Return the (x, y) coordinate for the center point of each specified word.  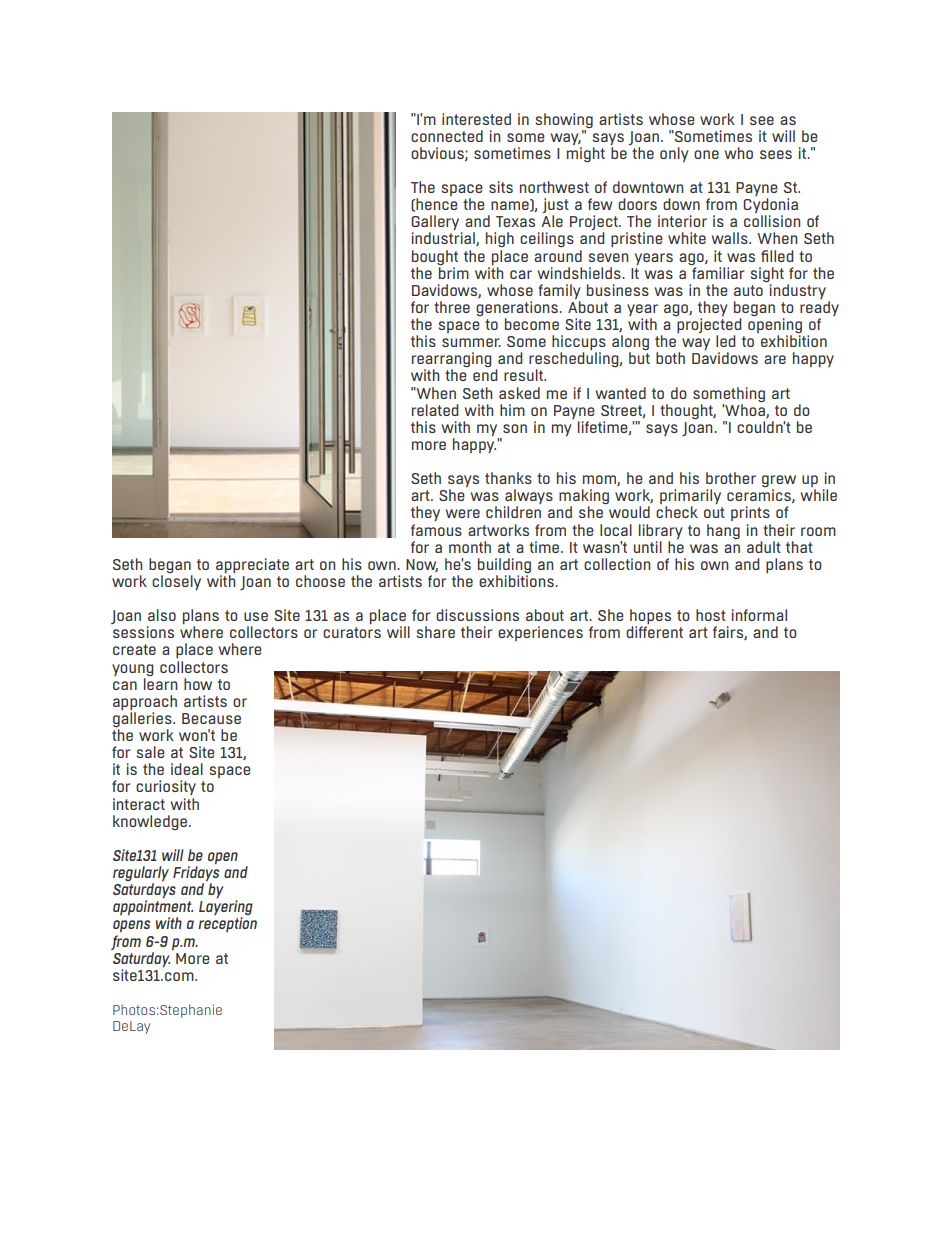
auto (748, 290)
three (452, 307)
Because (211, 718)
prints (750, 513)
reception (227, 924)
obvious (438, 154)
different (654, 632)
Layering (226, 909)
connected (447, 136)
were (463, 513)
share (435, 632)
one (706, 154)
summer (471, 342)
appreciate (252, 565)
